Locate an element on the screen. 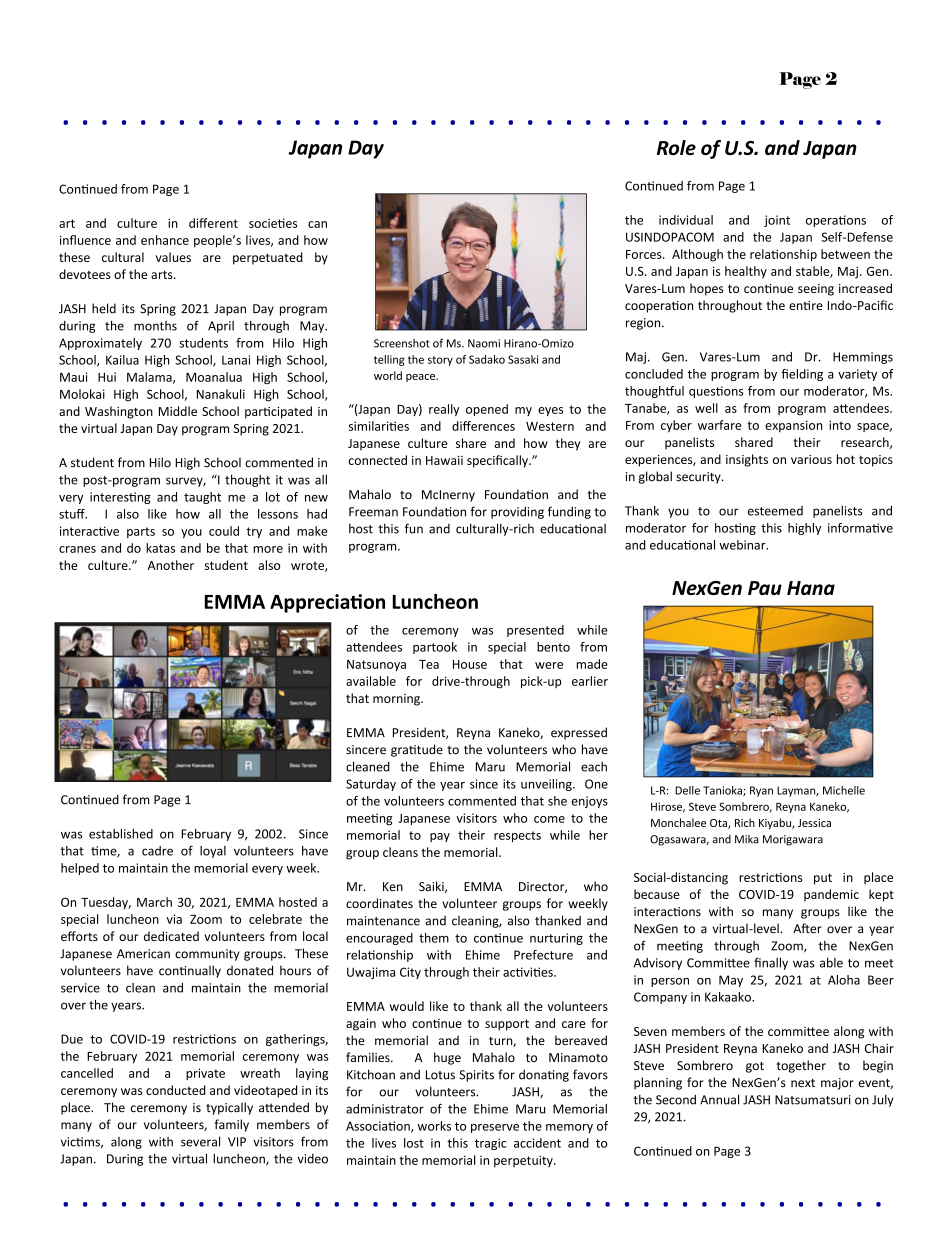 The height and width of the screenshot is (1233, 952). Another is located at coordinates (171, 565).
